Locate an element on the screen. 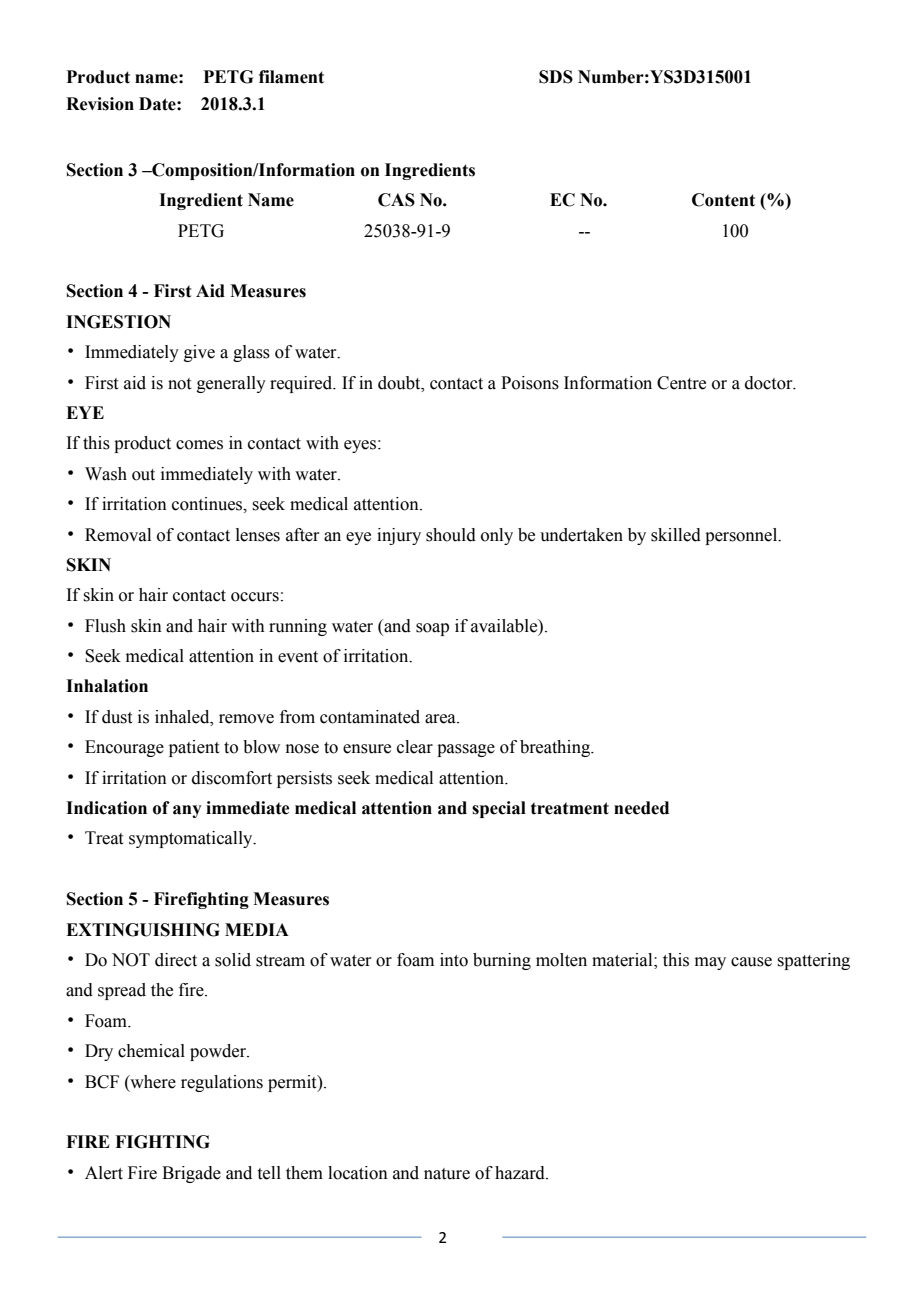 Image resolution: width=924 pixels, height=1308 pixels. nature is located at coordinates (447, 1174).
